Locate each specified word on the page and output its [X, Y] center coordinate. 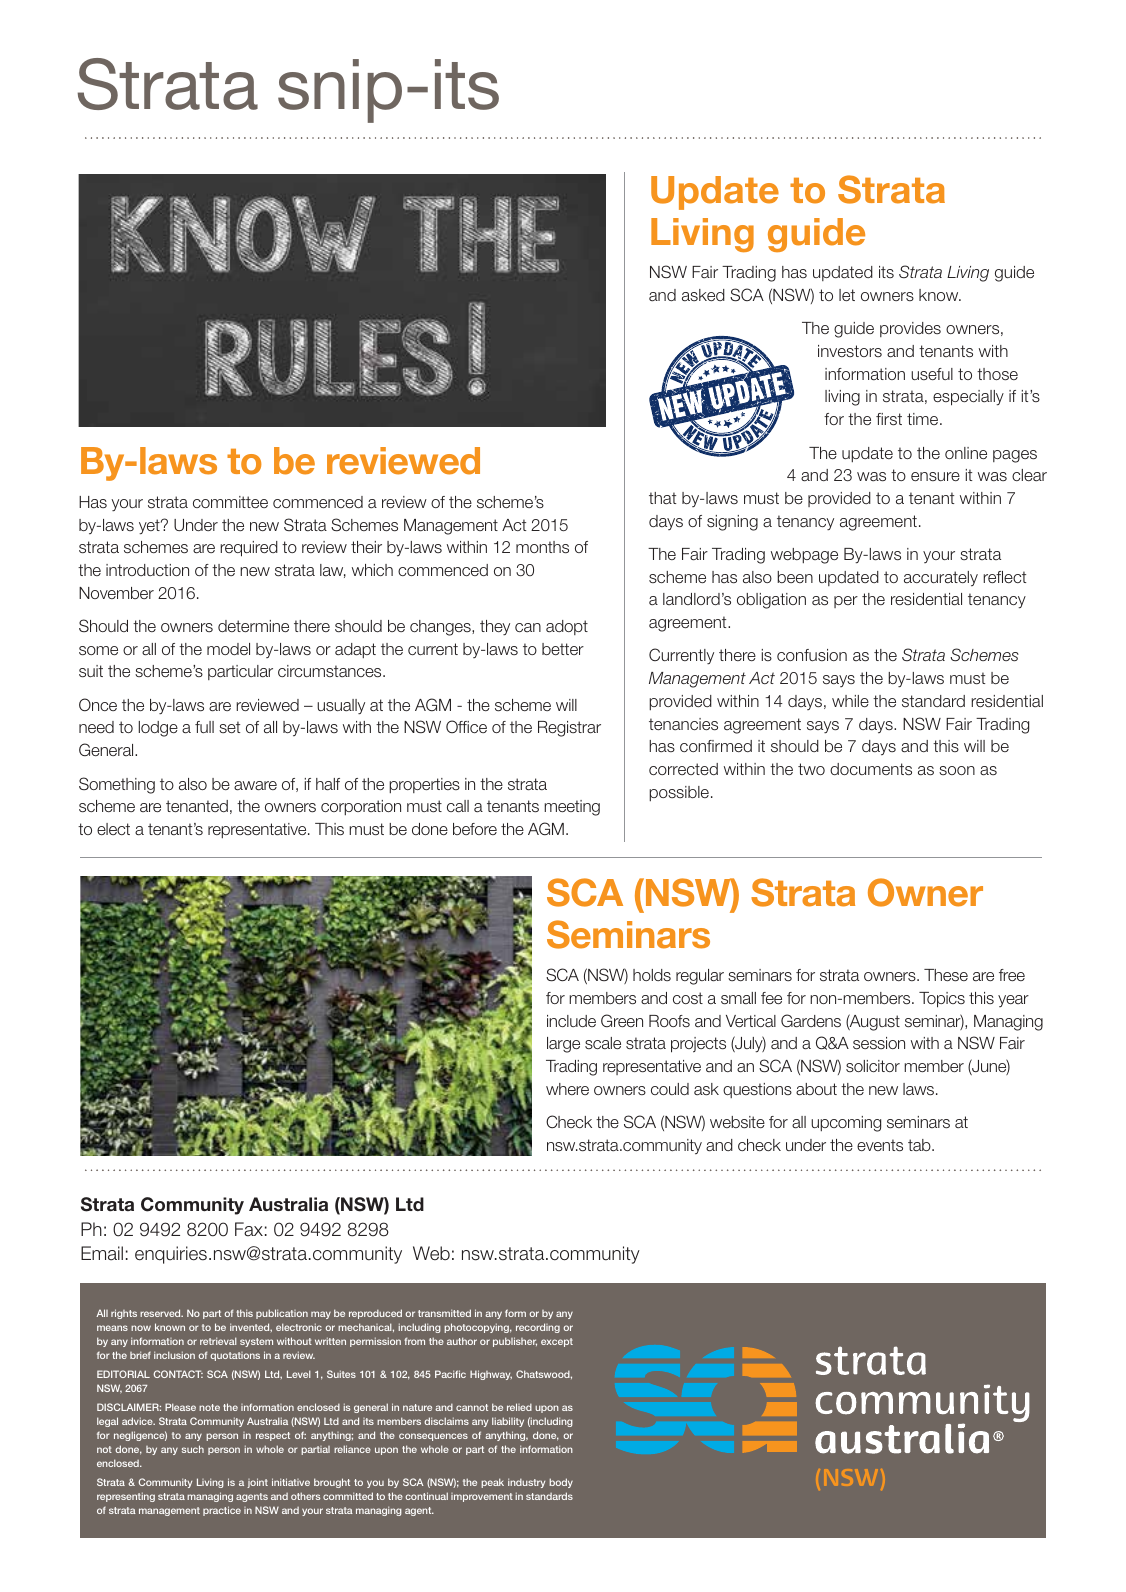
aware [255, 786]
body [561, 1483]
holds [652, 975]
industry [526, 1483]
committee [230, 502]
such [193, 1449]
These [946, 975]
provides [910, 329]
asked [703, 295]
